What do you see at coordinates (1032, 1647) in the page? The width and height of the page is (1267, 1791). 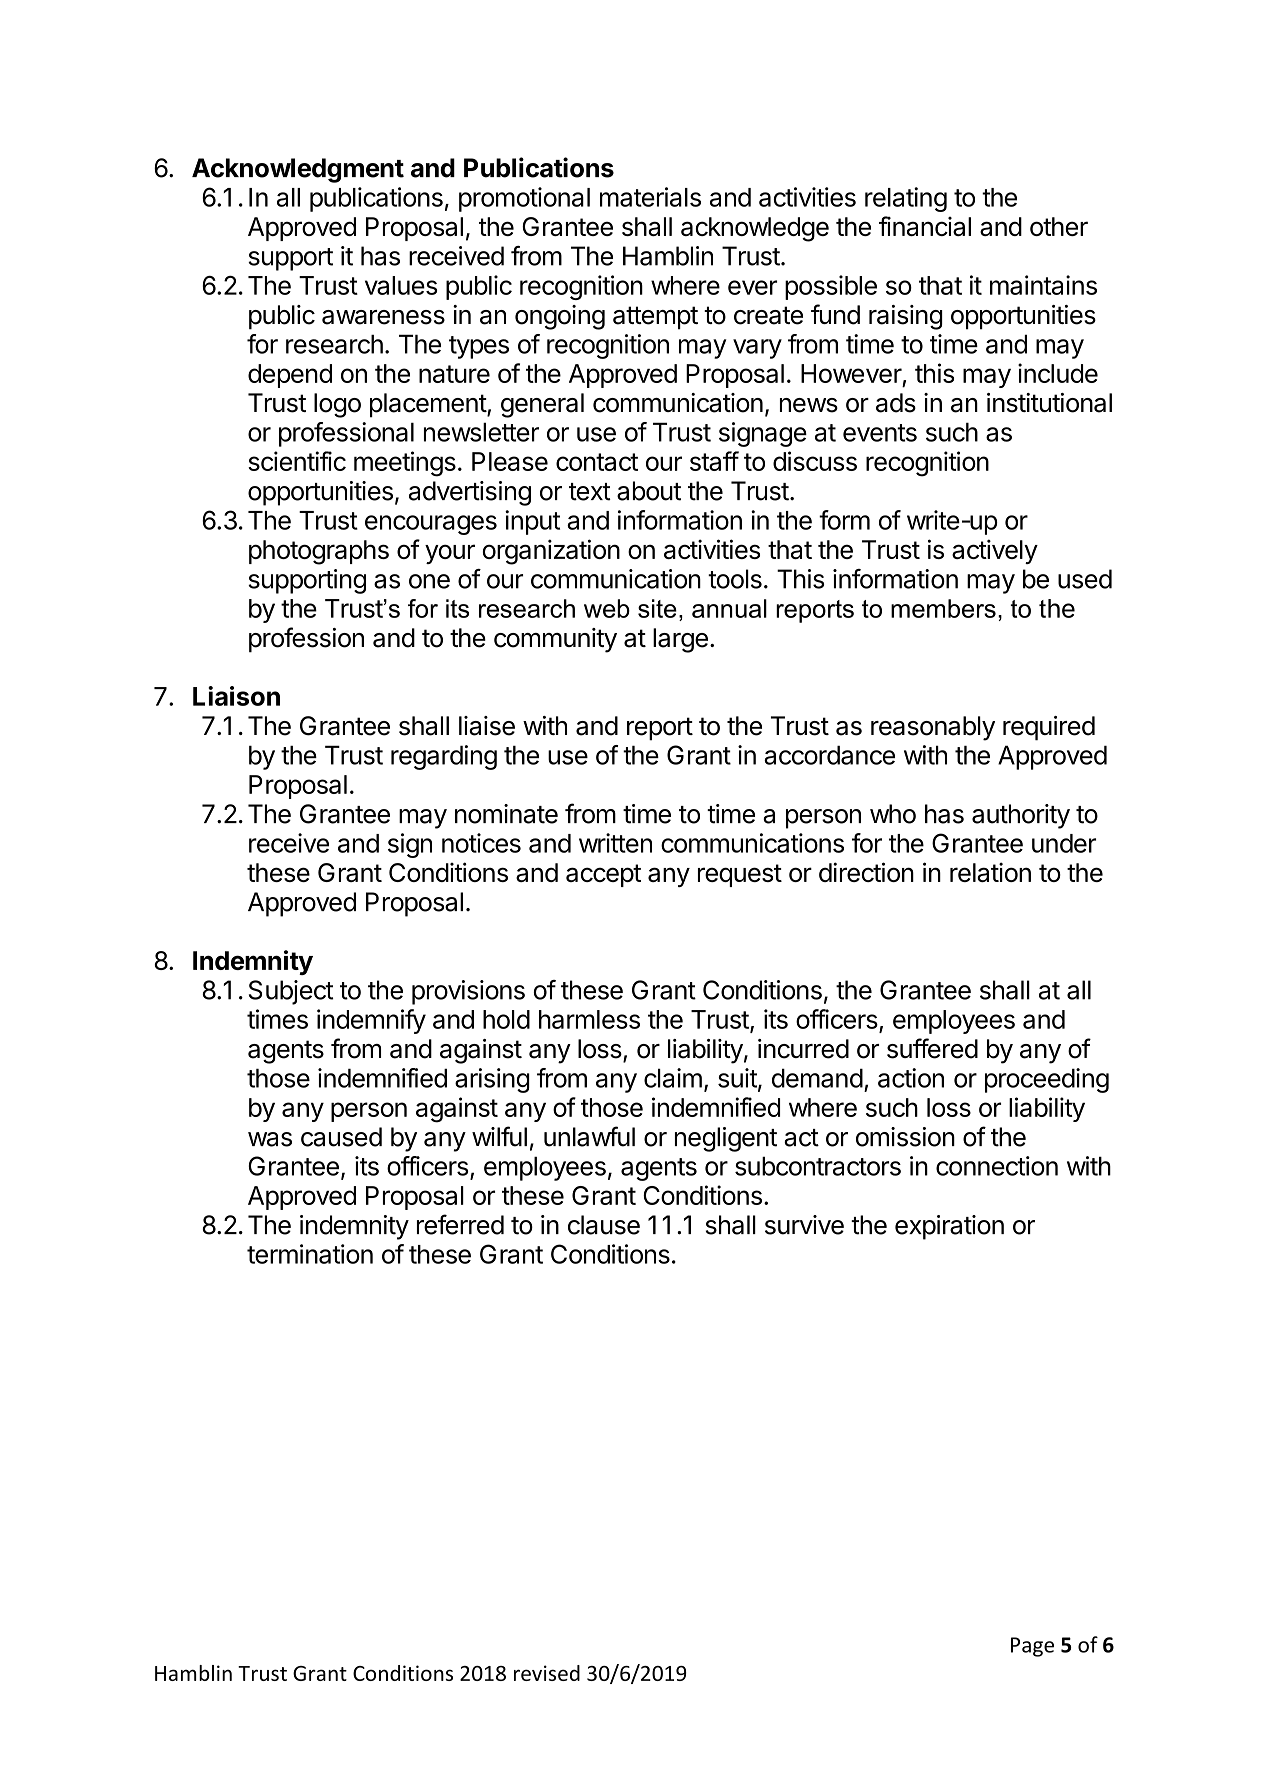 I see `Page` at bounding box center [1032, 1647].
